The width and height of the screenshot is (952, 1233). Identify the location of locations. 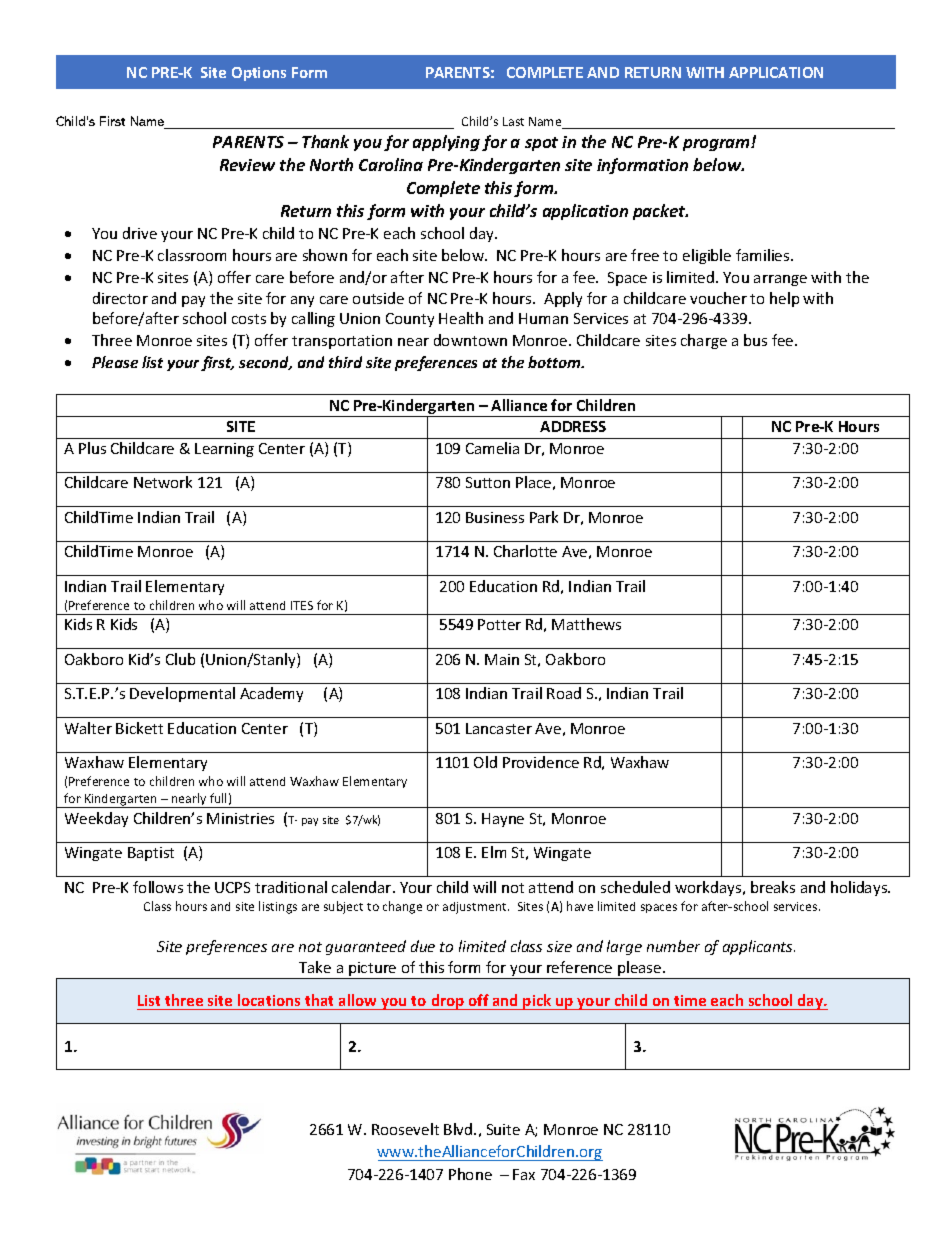
(269, 1000).
